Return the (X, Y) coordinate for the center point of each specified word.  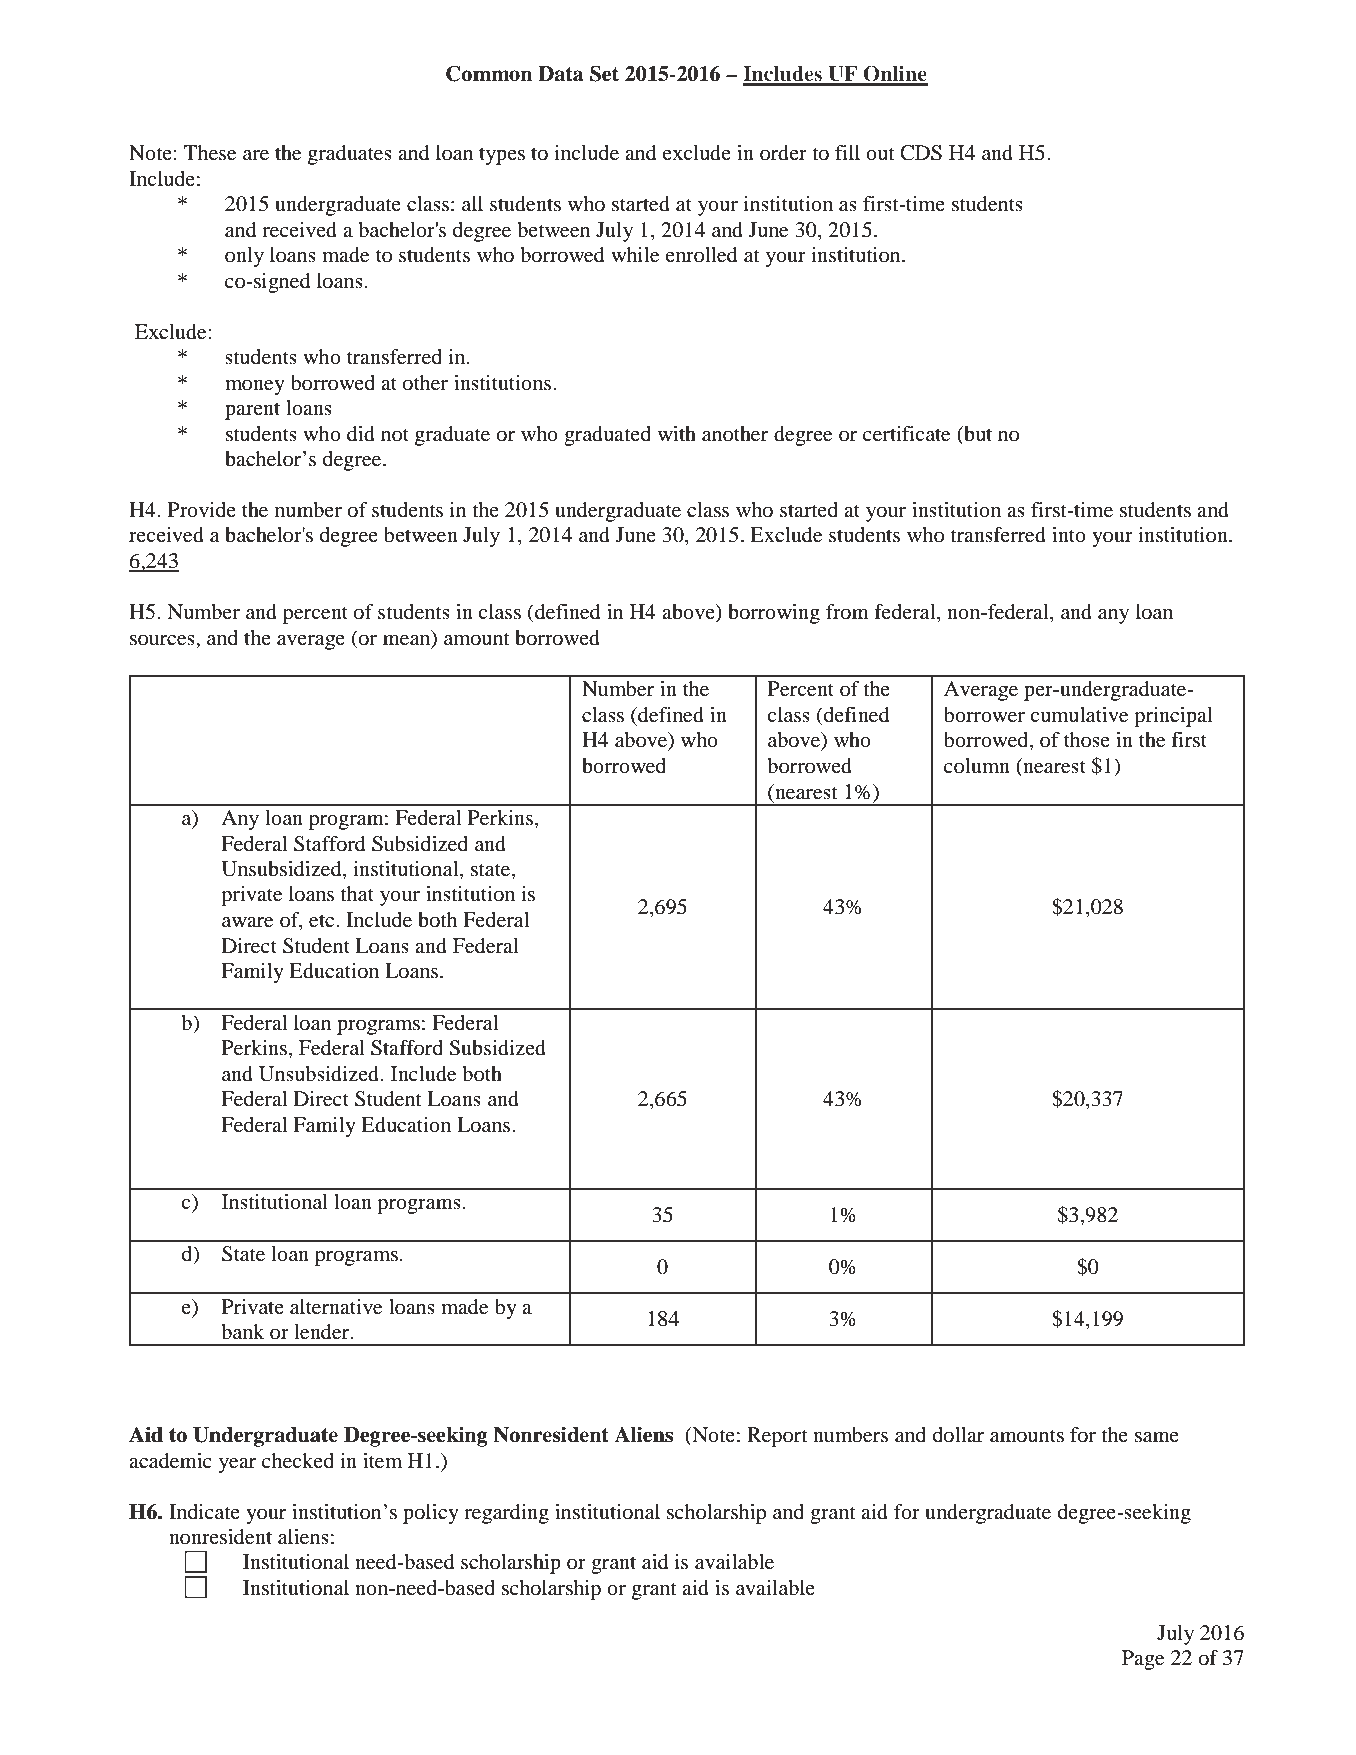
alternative (336, 1307)
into (1069, 535)
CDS (921, 153)
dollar (958, 1435)
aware (247, 922)
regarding (506, 1514)
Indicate (204, 1511)
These (210, 153)
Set (604, 73)
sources (163, 640)
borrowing (774, 614)
